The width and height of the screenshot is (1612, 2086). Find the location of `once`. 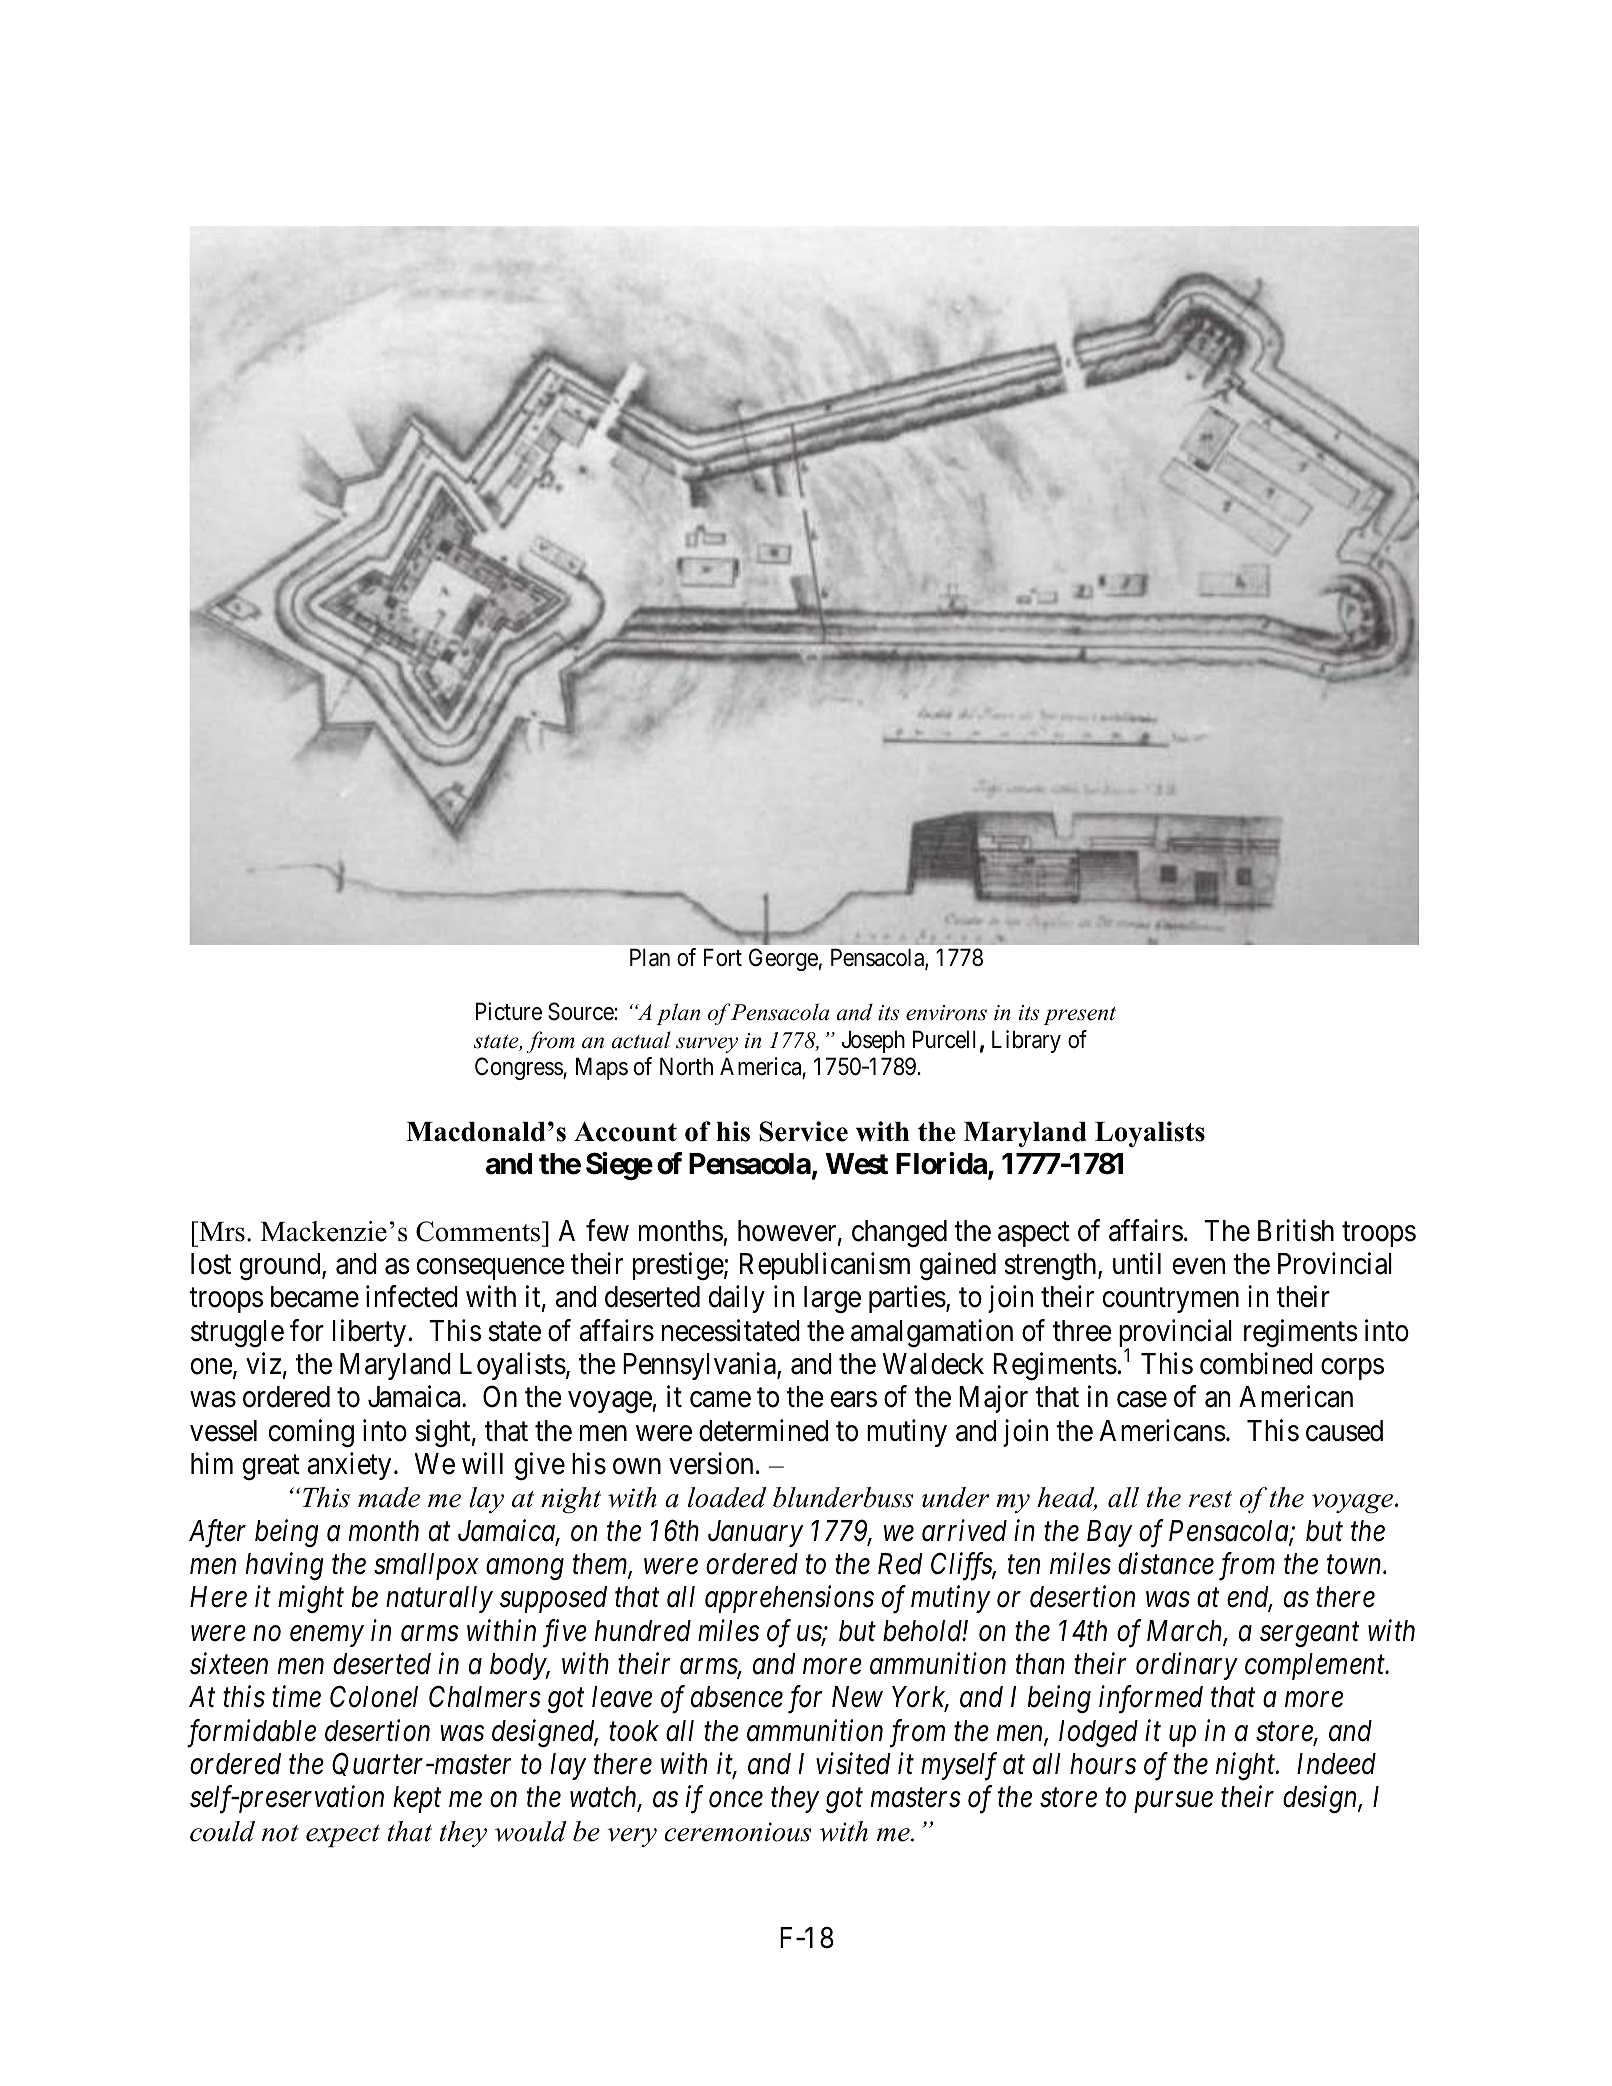

once is located at coordinates (736, 1800).
